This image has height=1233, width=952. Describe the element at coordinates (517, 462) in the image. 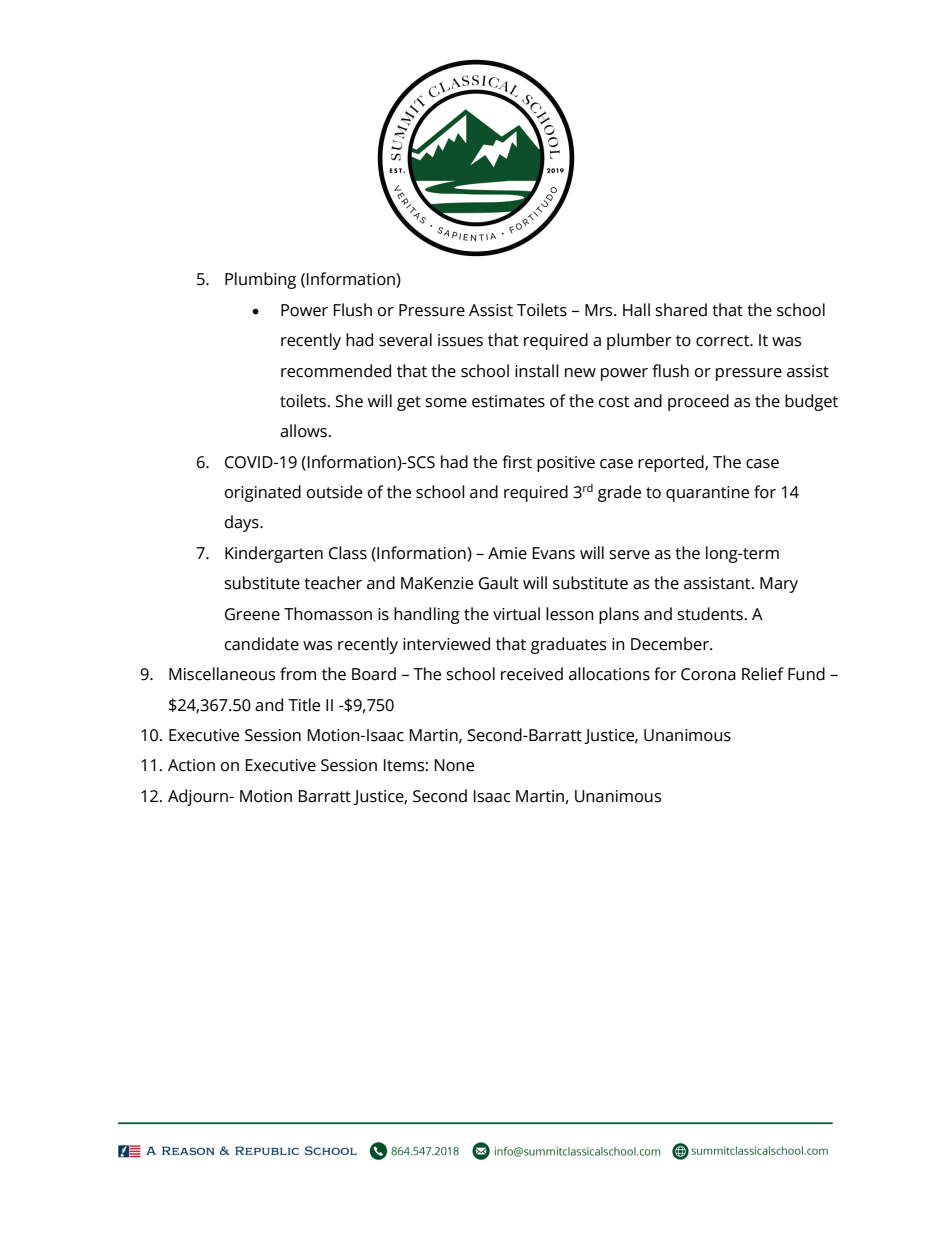

I see `first` at that location.
